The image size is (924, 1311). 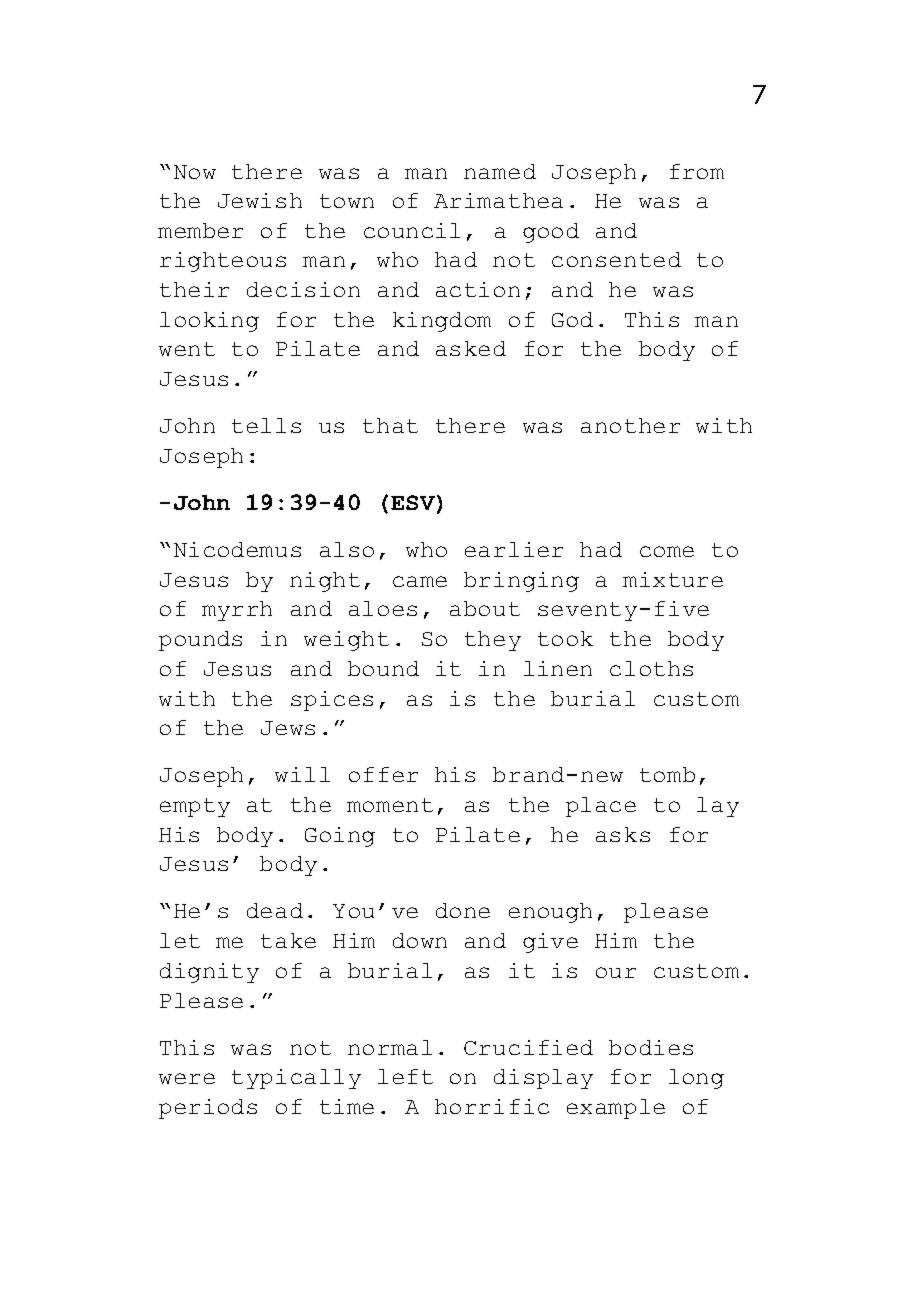 What do you see at coordinates (623, 834) in the screenshot?
I see `asks` at bounding box center [623, 834].
